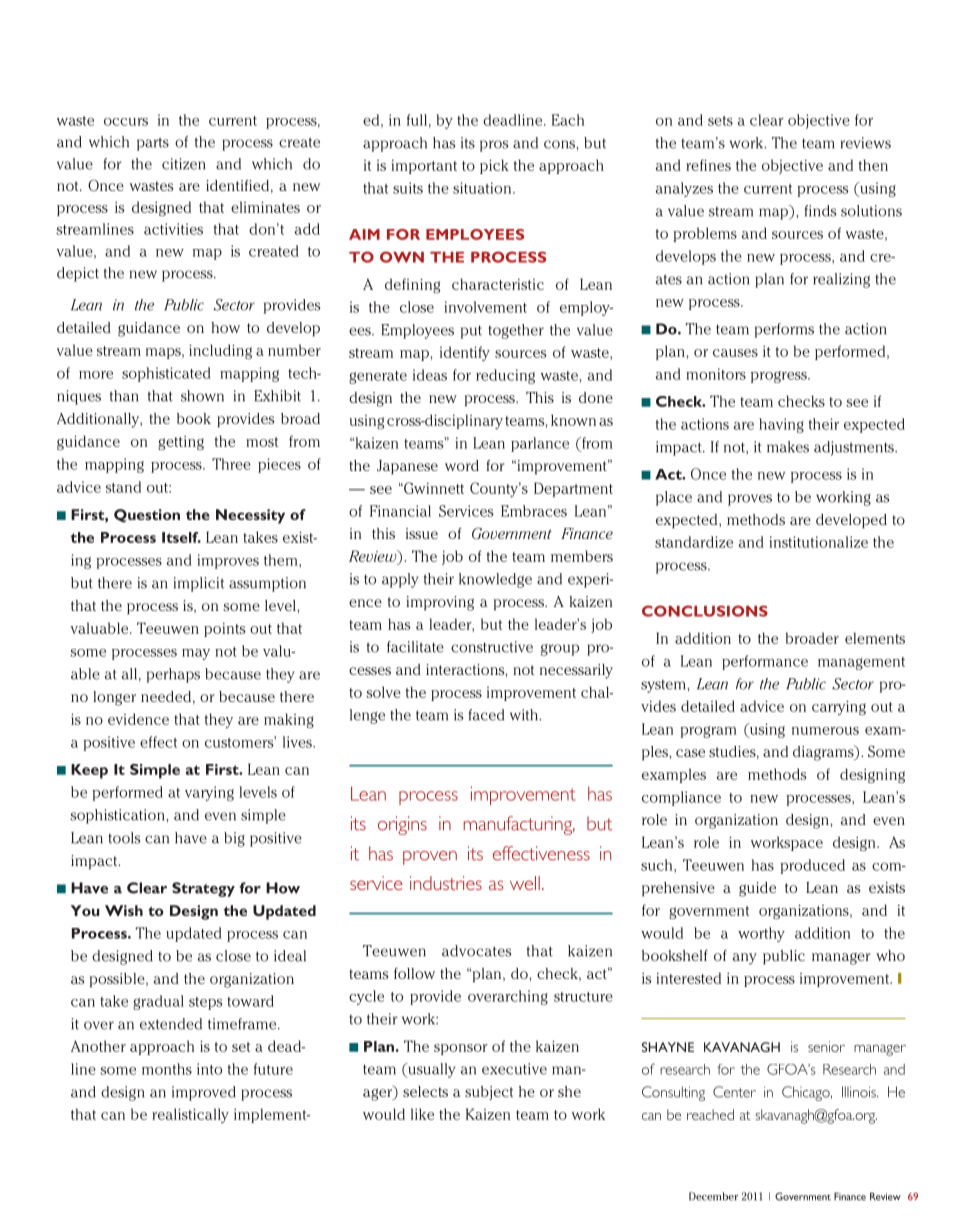 The image size is (962, 1232). I want to click on pros, so click(494, 146).
